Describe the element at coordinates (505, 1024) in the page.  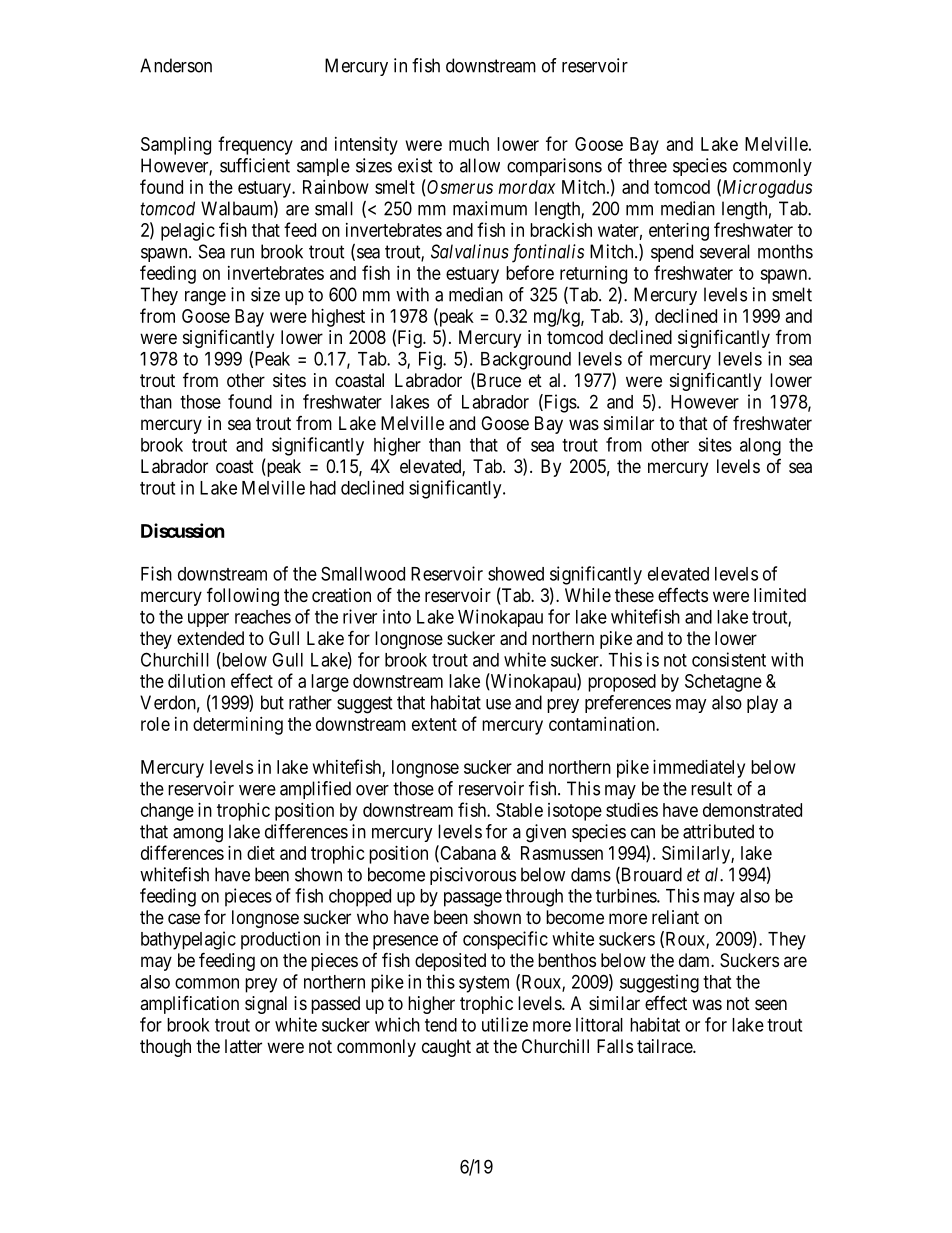
I see `utilize` at that location.
